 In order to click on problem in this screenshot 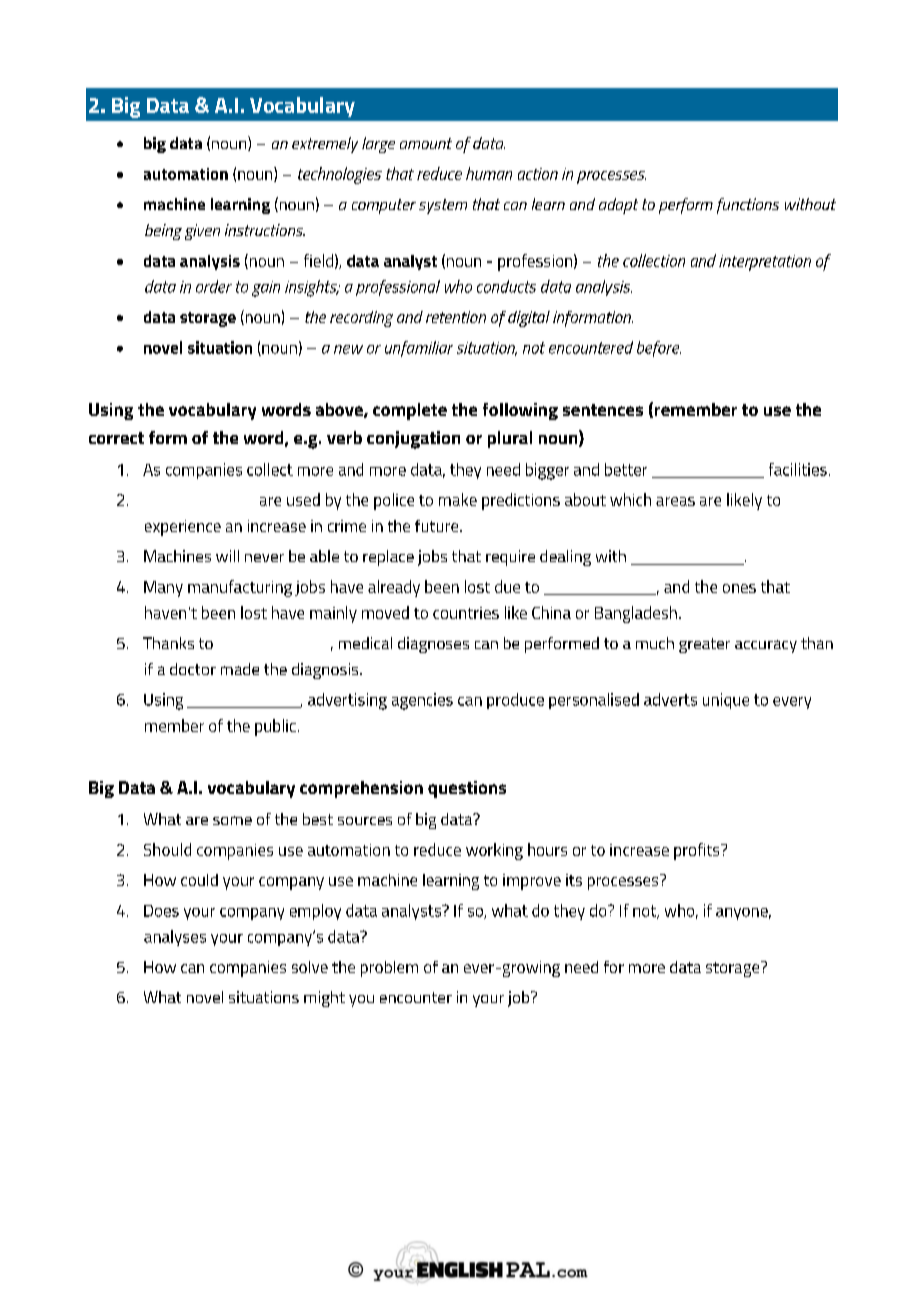, I will do `click(389, 969)`.
